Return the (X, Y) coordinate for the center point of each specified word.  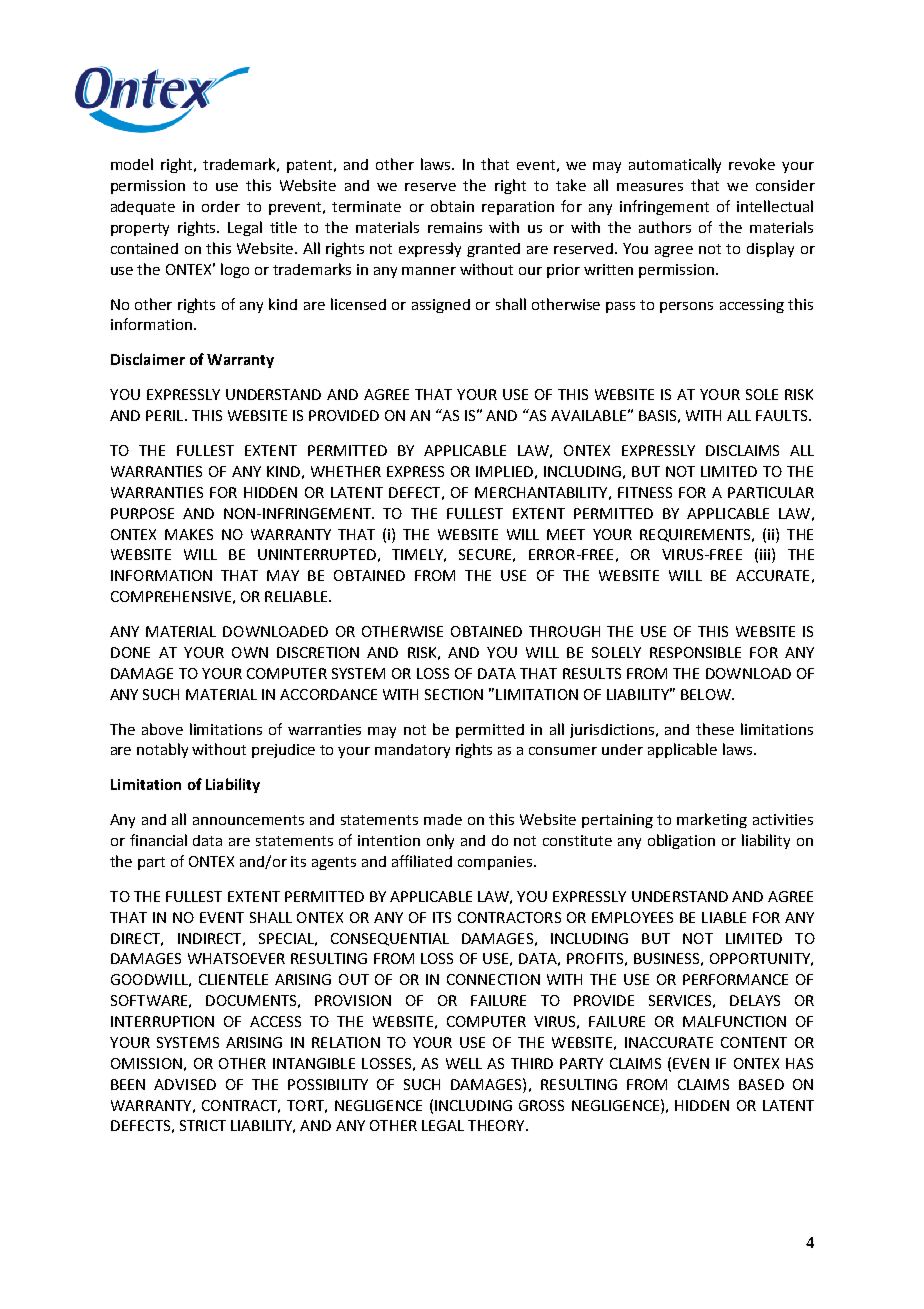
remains (455, 227)
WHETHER (346, 471)
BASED (761, 1084)
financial (158, 840)
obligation (681, 841)
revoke (752, 164)
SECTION (454, 694)
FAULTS (783, 415)
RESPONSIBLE (695, 652)
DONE (130, 652)
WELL (464, 1063)
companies (495, 863)
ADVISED (185, 1084)
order (221, 206)
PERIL (166, 415)
